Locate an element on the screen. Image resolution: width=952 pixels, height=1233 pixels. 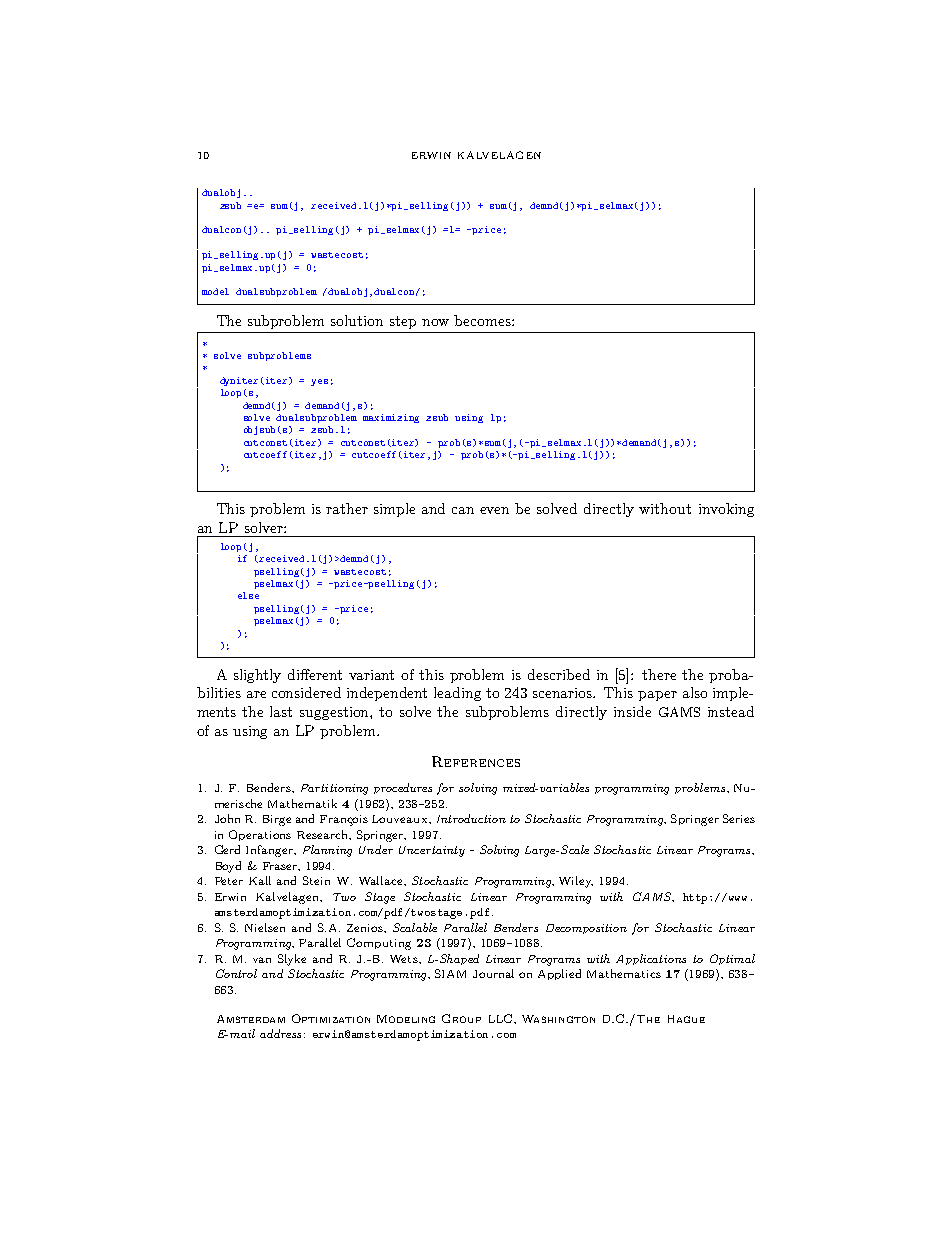
References is located at coordinates (476, 761).
